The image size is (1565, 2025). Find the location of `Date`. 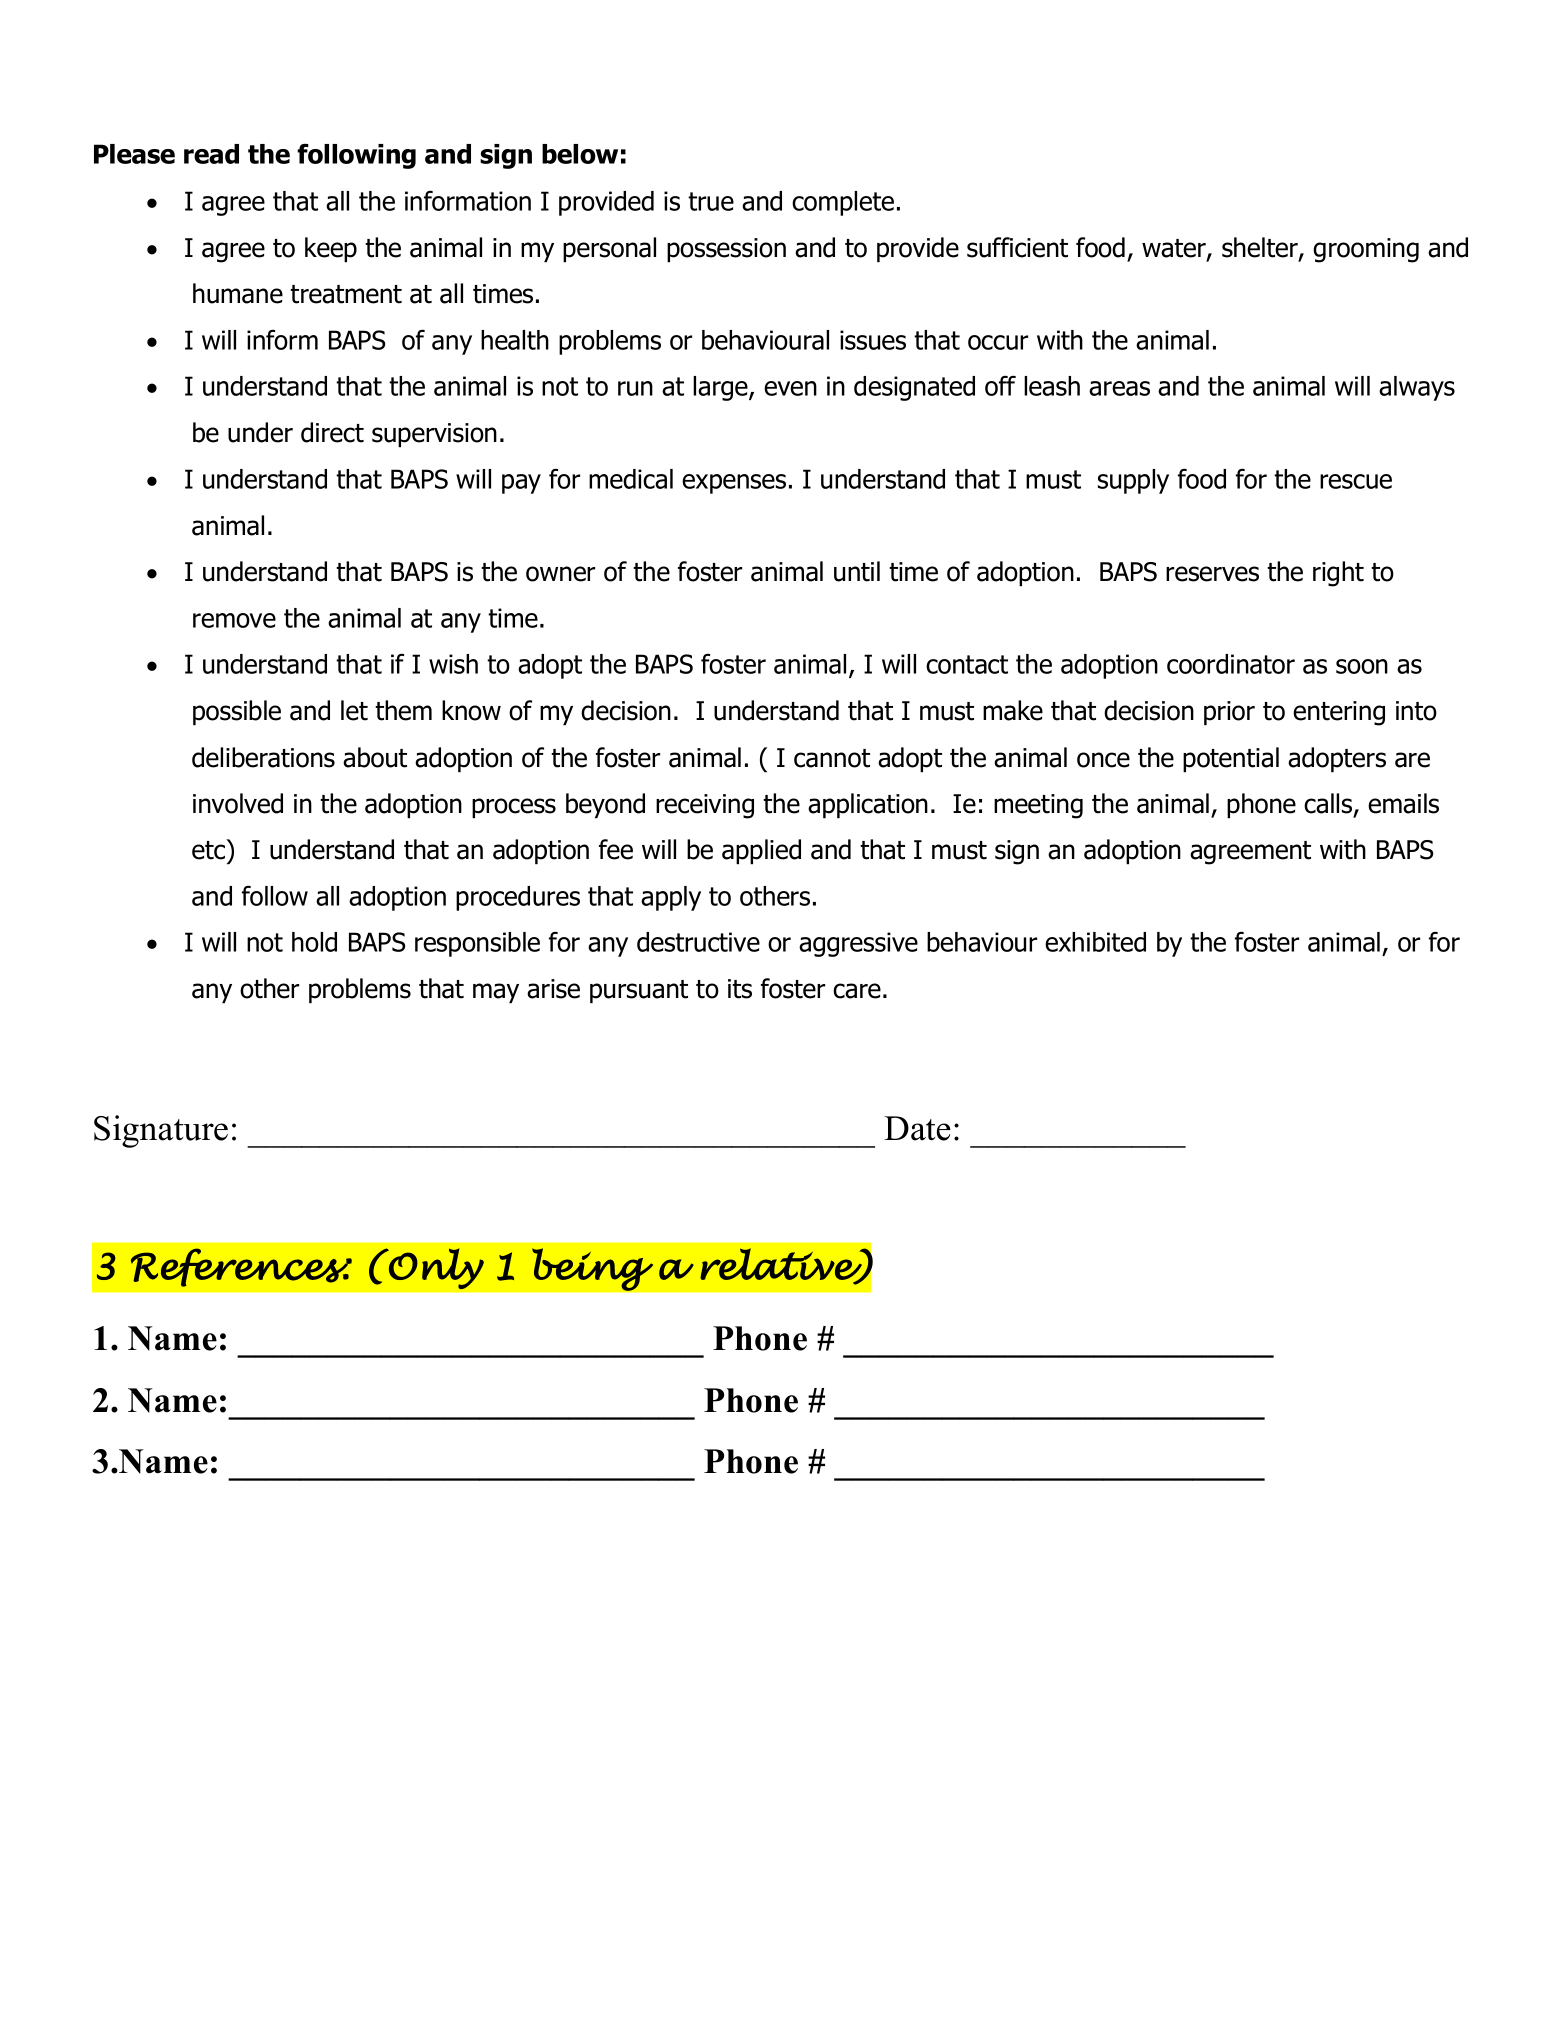

Date is located at coordinates (917, 1128).
